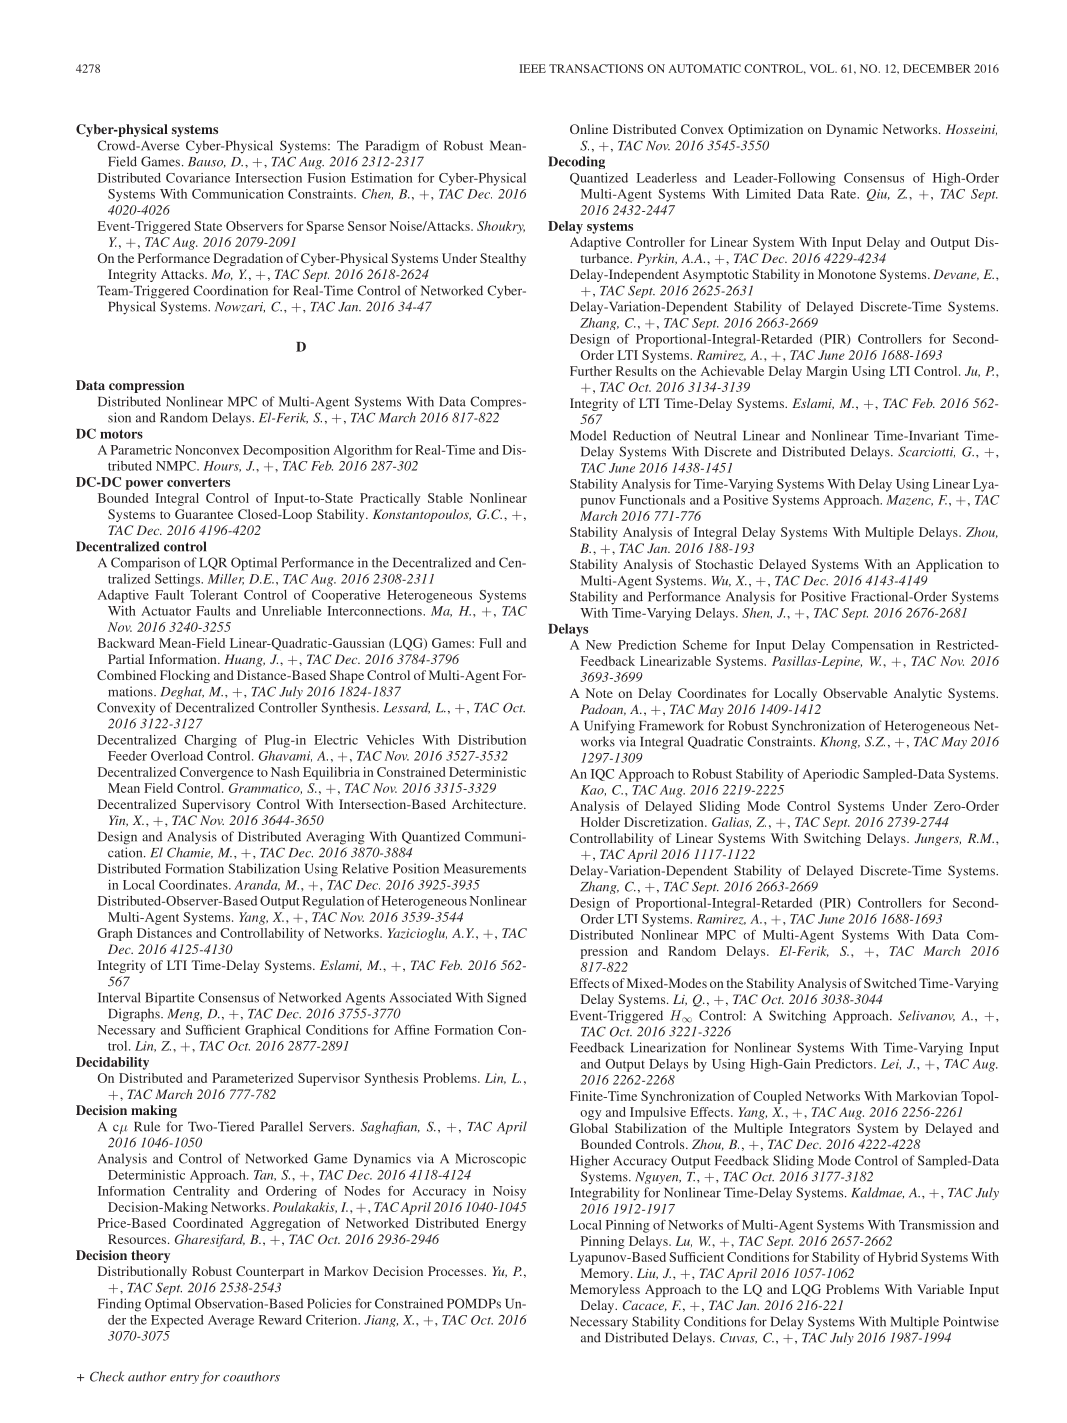  I want to click on Measurements, so click(485, 869).
